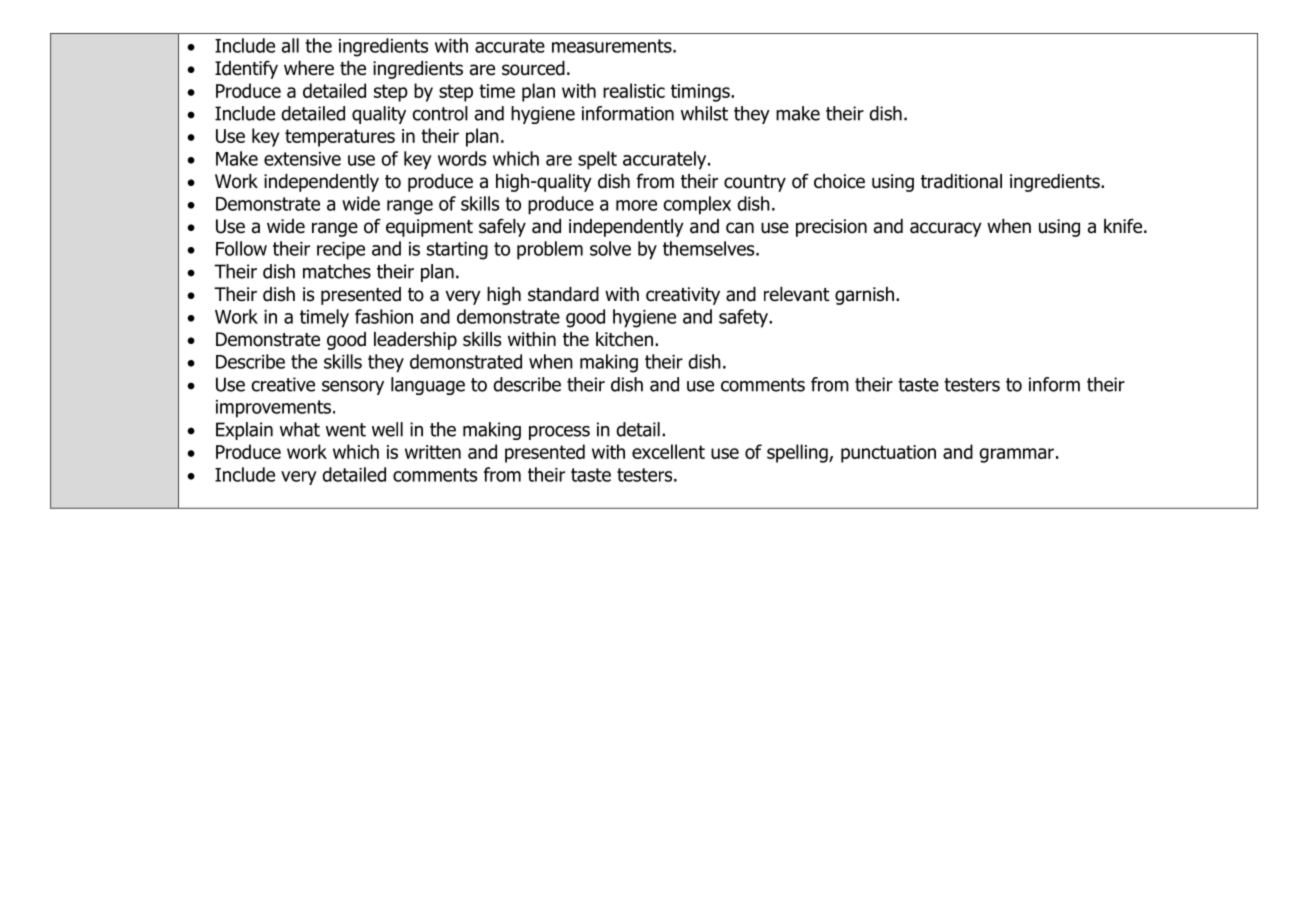 Image resolution: width=1308 pixels, height=924 pixels. What do you see at coordinates (697, 205) in the screenshot?
I see `complex` at bounding box center [697, 205].
